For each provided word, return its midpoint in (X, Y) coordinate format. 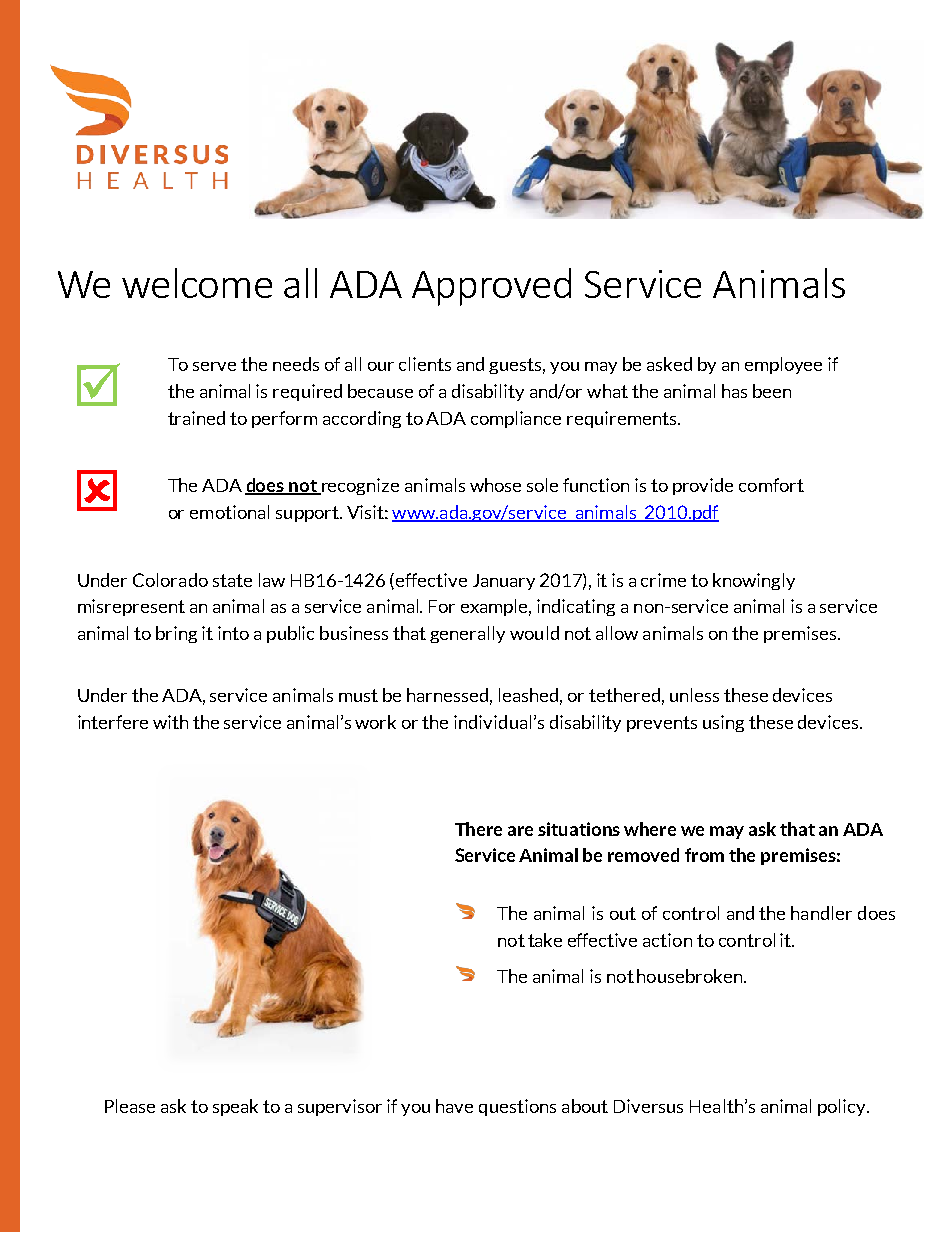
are (520, 831)
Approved (491, 287)
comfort (771, 485)
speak (235, 1107)
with (170, 722)
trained (196, 418)
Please (130, 1106)
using (723, 723)
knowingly (754, 581)
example (496, 607)
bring (176, 634)
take (545, 940)
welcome (197, 283)
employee (783, 365)
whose (495, 485)
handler (821, 913)
